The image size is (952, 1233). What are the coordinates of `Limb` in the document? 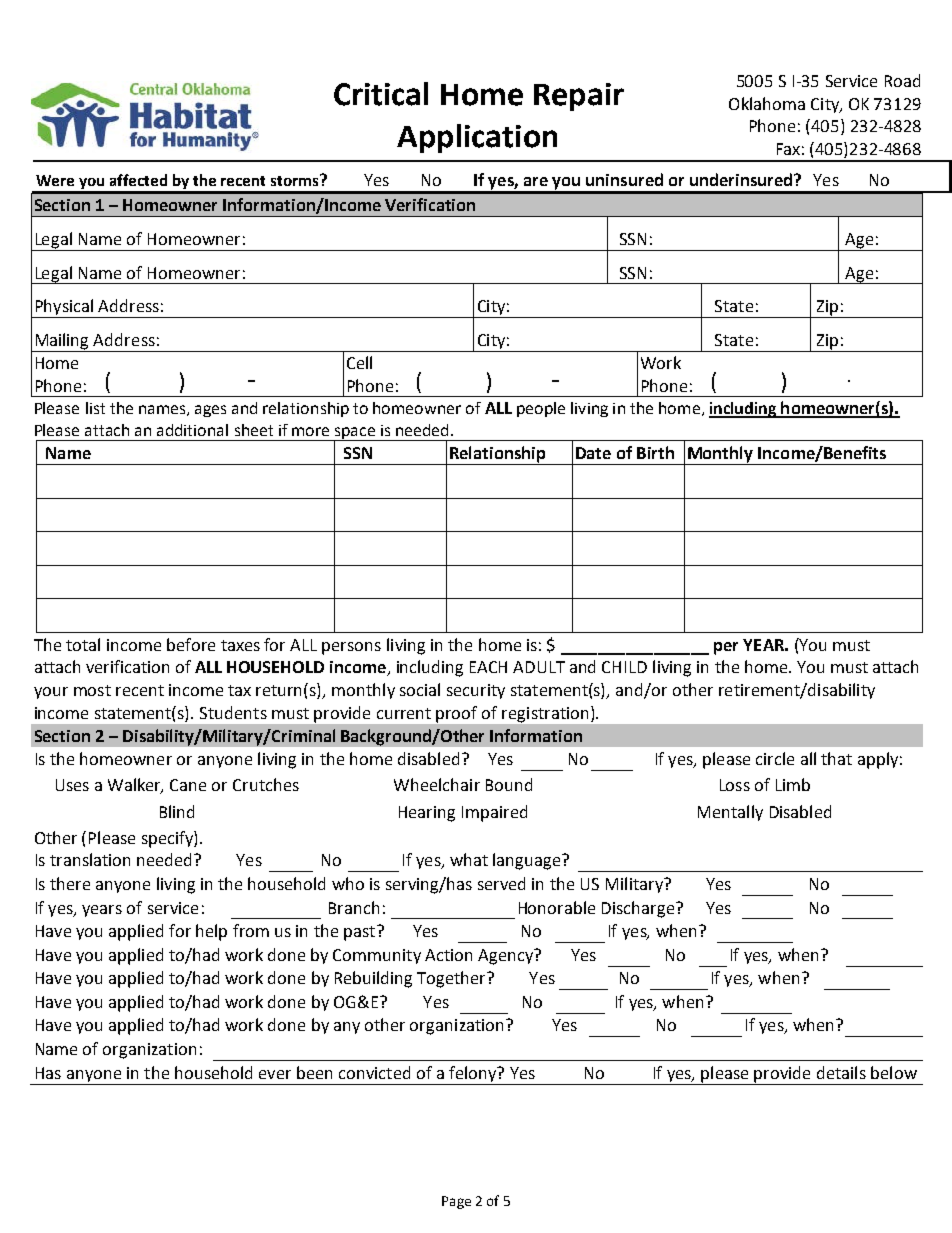 It's located at (793, 784).
